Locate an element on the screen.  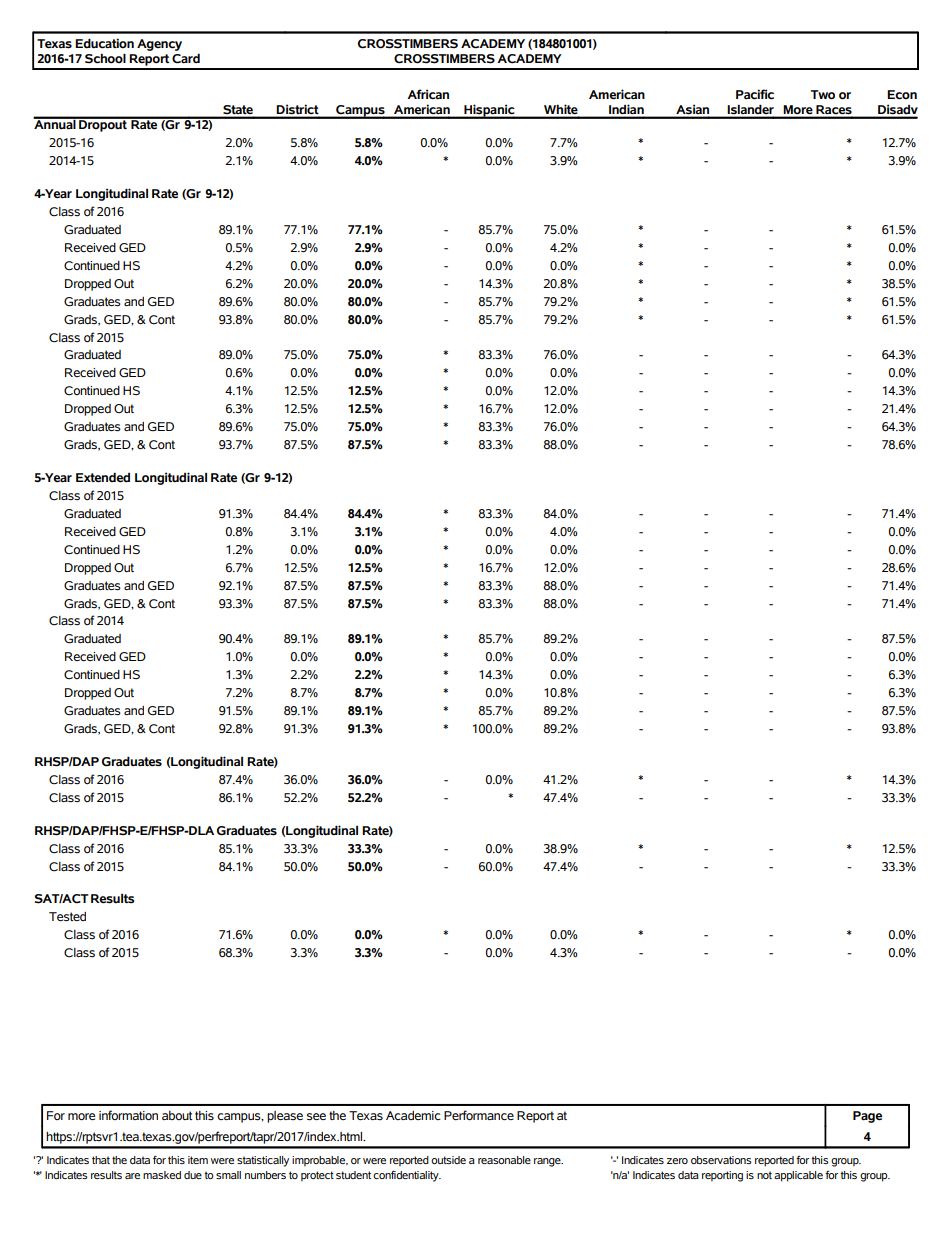
Pacific is located at coordinates (755, 94).
